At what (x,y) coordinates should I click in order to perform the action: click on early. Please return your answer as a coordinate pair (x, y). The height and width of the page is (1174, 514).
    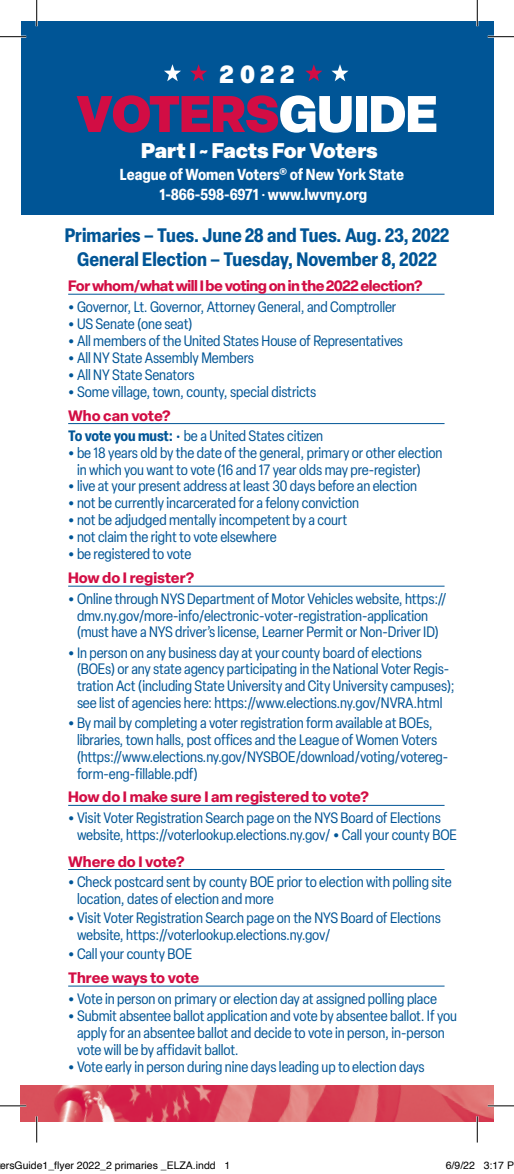
    Looking at the image, I should click on (118, 1068).
